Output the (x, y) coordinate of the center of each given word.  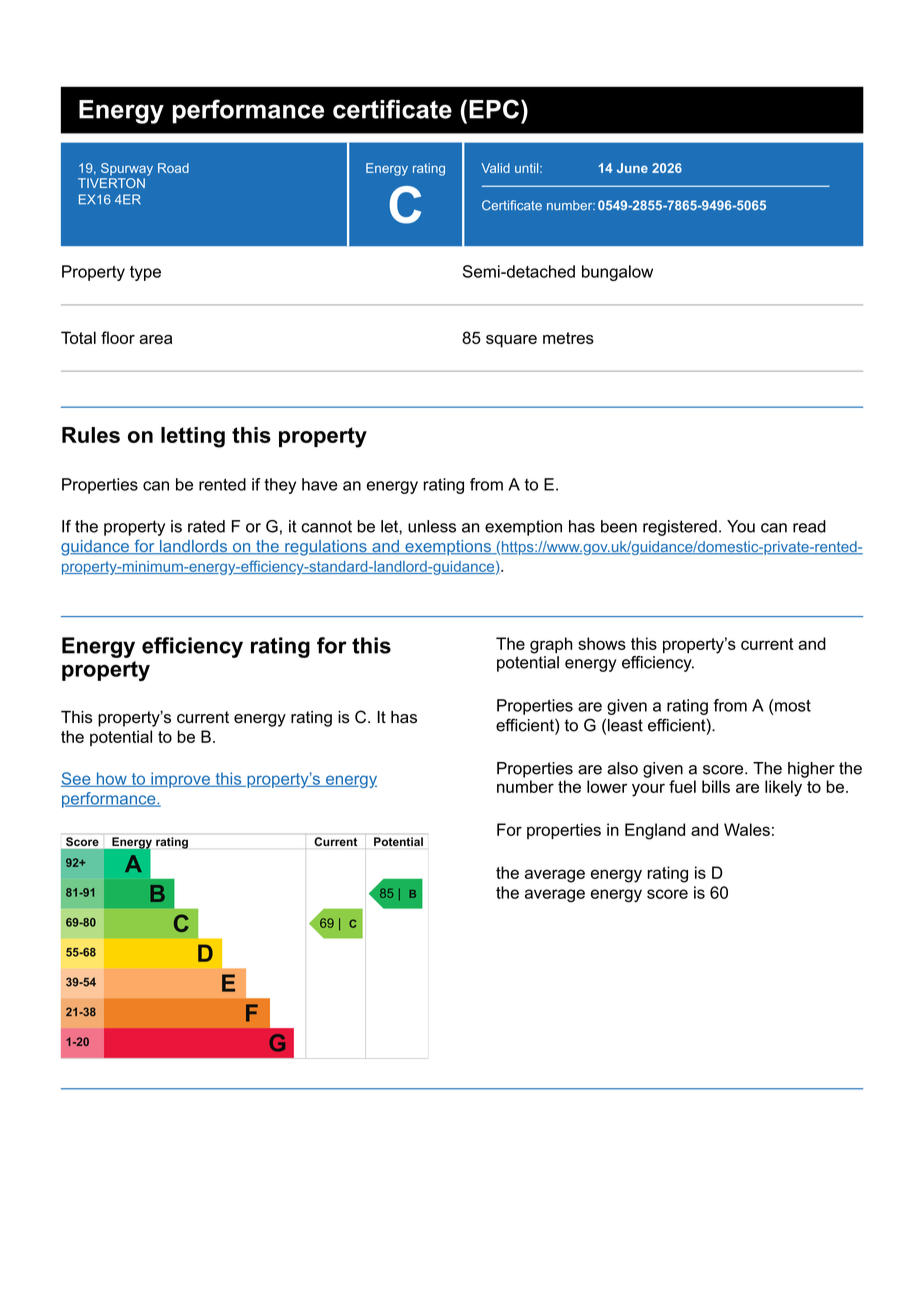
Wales (747, 829)
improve (180, 780)
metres (568, 338)
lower (607, 786)
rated (206, 526)
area (155, 339)
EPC (494, 109)
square (511, 341)
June (632, 168)
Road (173, 168)
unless (432, 526)
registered (680, 528)
